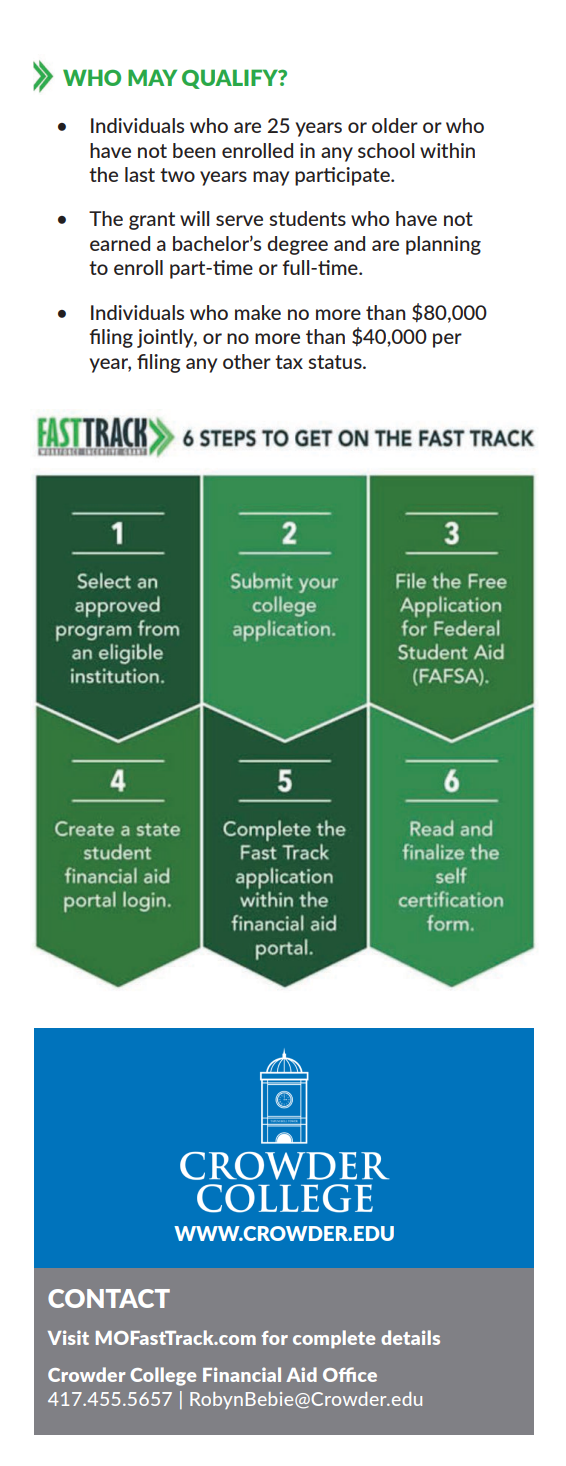 The width and height of the image is (566, 1466). I want to click on CONTACT, so click(109, 1298).
